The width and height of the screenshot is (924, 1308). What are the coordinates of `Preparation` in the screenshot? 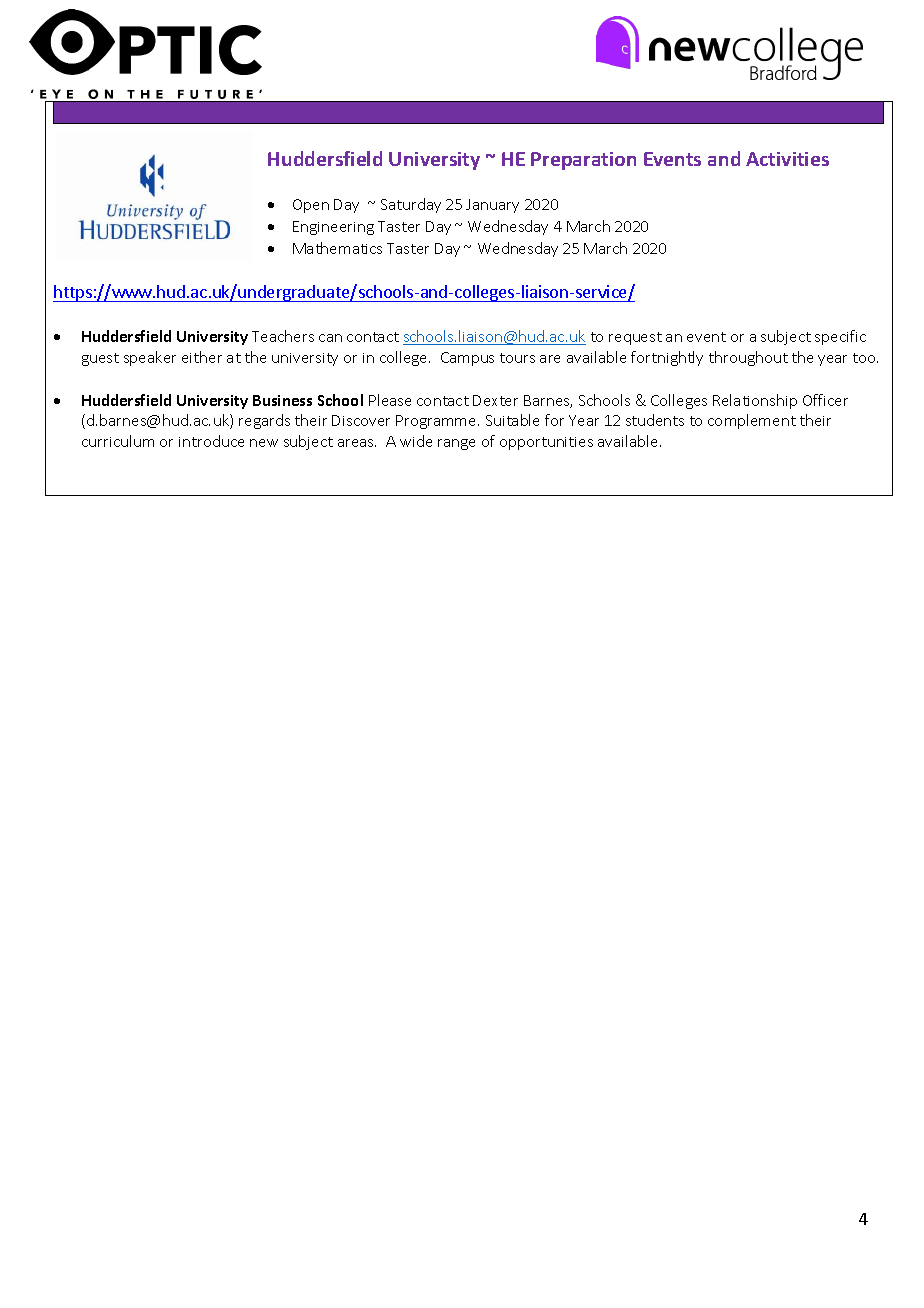 It's located at (583, 161).
